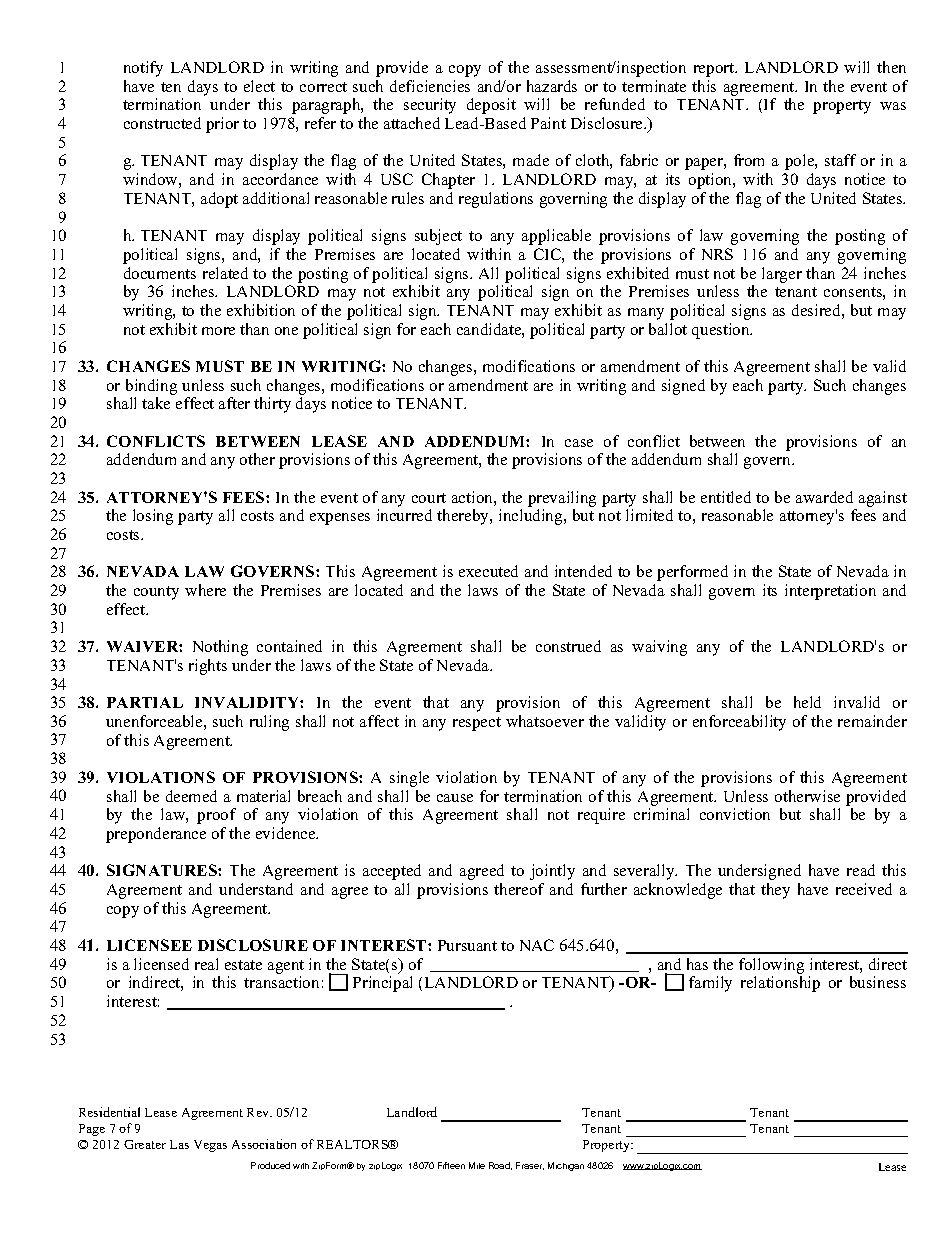 The image size is (952, 1233). I want to click on deposit, so click(491, 106).
